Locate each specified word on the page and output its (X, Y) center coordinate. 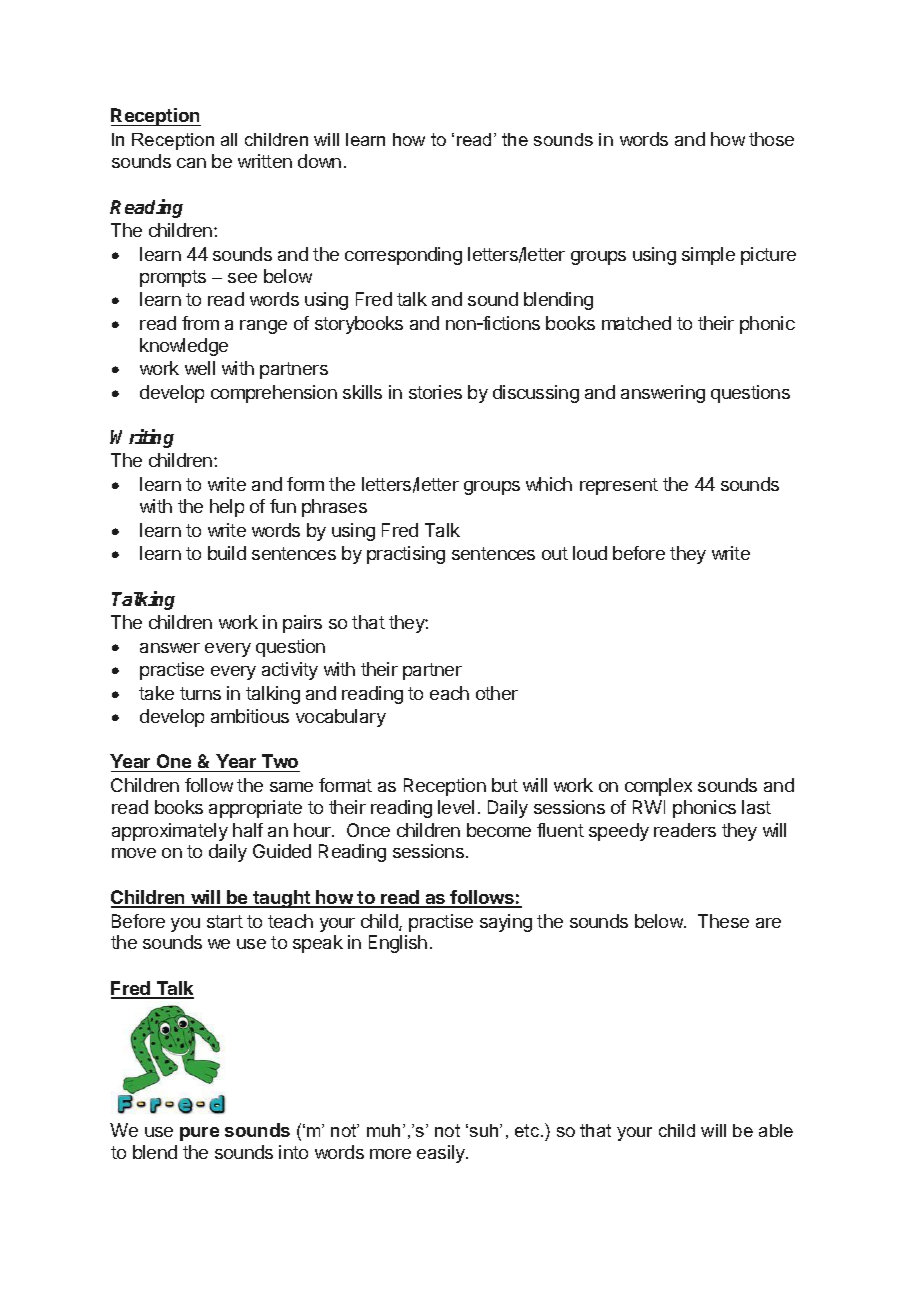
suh (485, 1130)
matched (636, 323)
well (200, 368)
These (723, 921)
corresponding (403, 256)
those (771, 139)
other (497, 693)
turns (200, 693)
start (225, 921)
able (776, 1130)
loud (590, 553)
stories (435, 392)
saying (506, 923)
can (191, 163)
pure (199, 1134)
